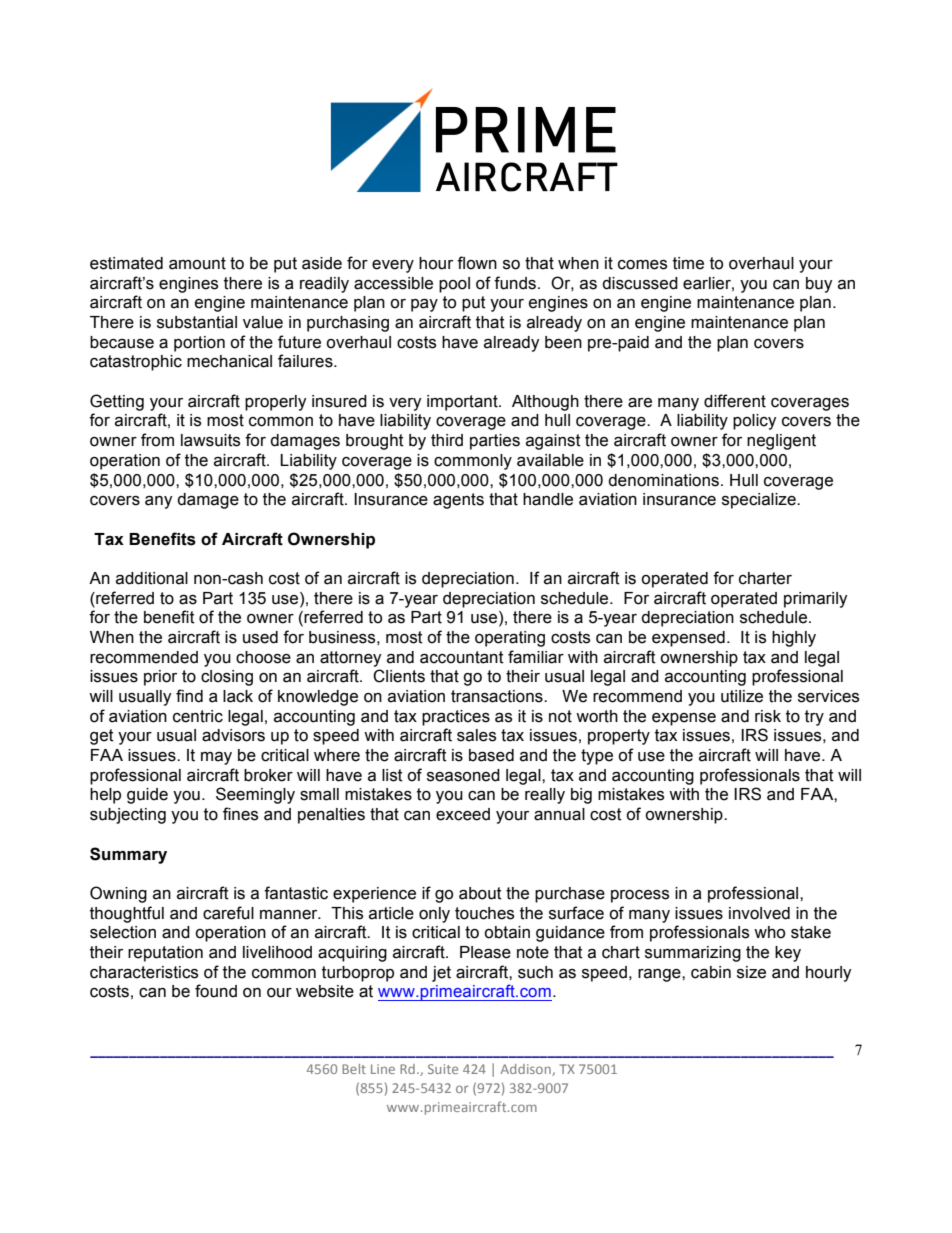 This screenshot has height=1233, width=952. I want to click on time, so click(688, 263).
